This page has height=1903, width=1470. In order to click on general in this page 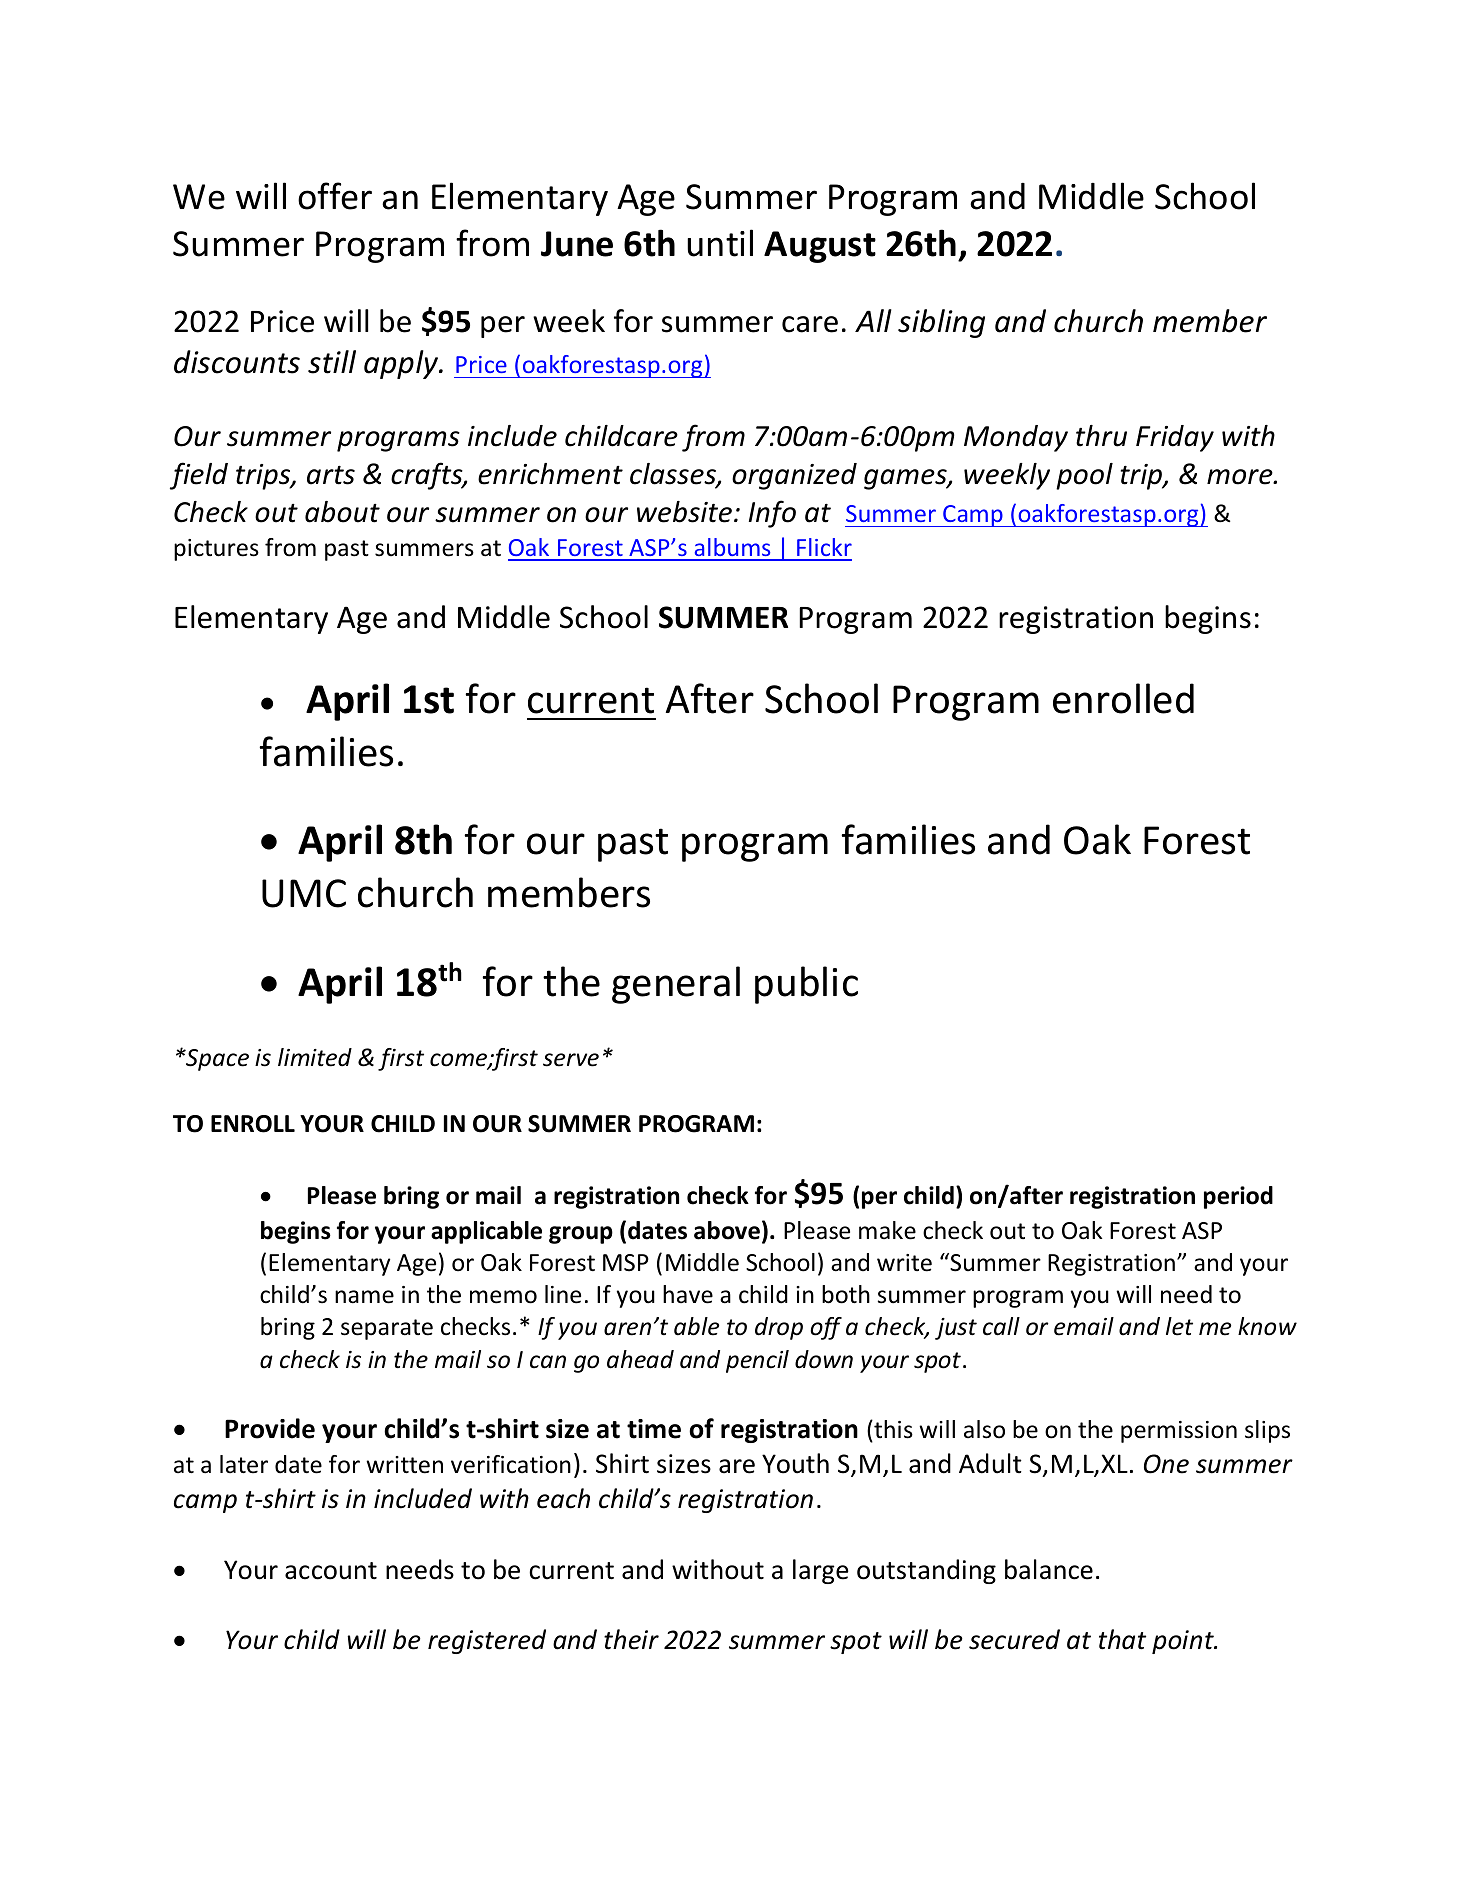, I will do `click(676, 985)`.
